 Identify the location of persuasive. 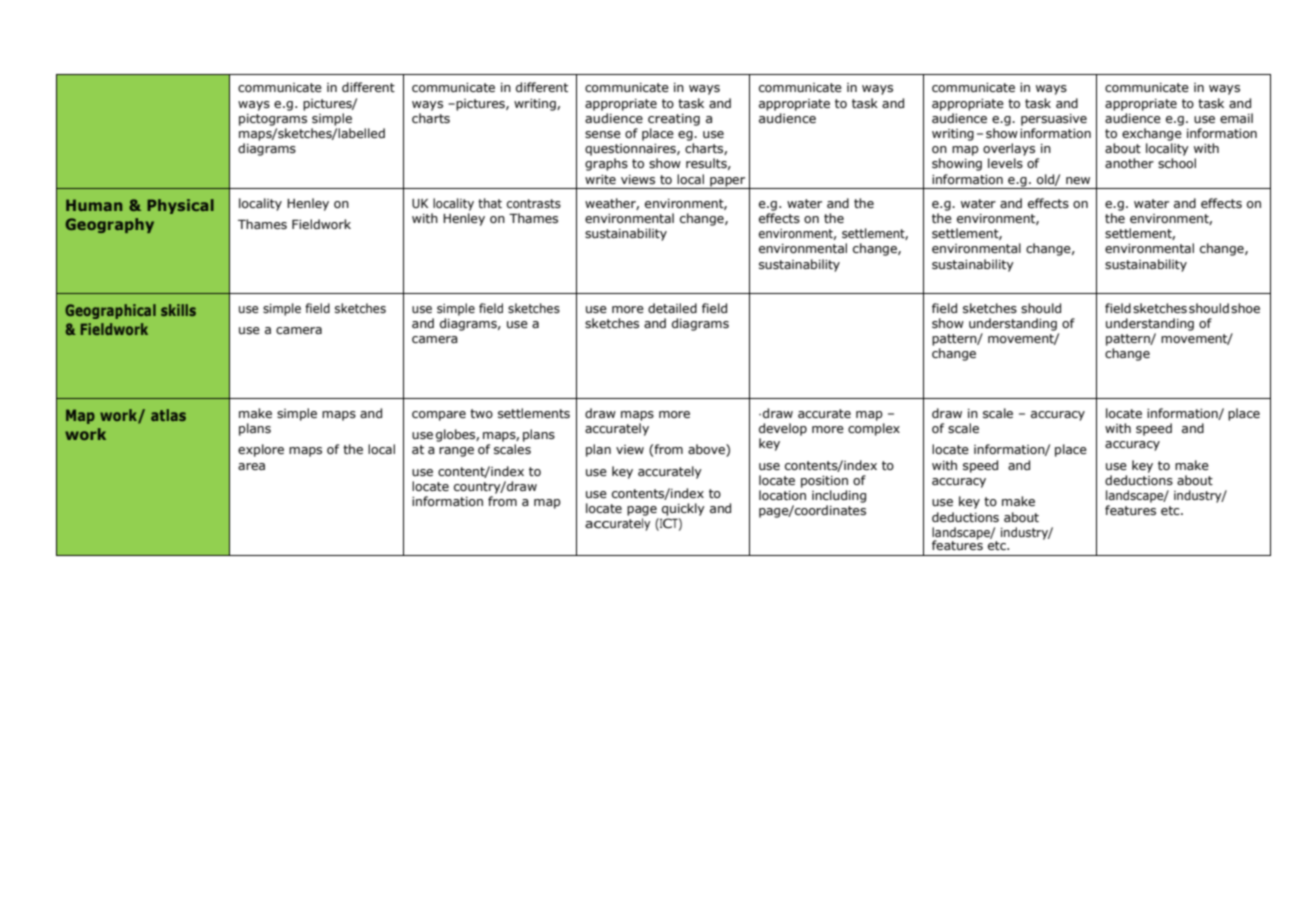
(1054, 120).
